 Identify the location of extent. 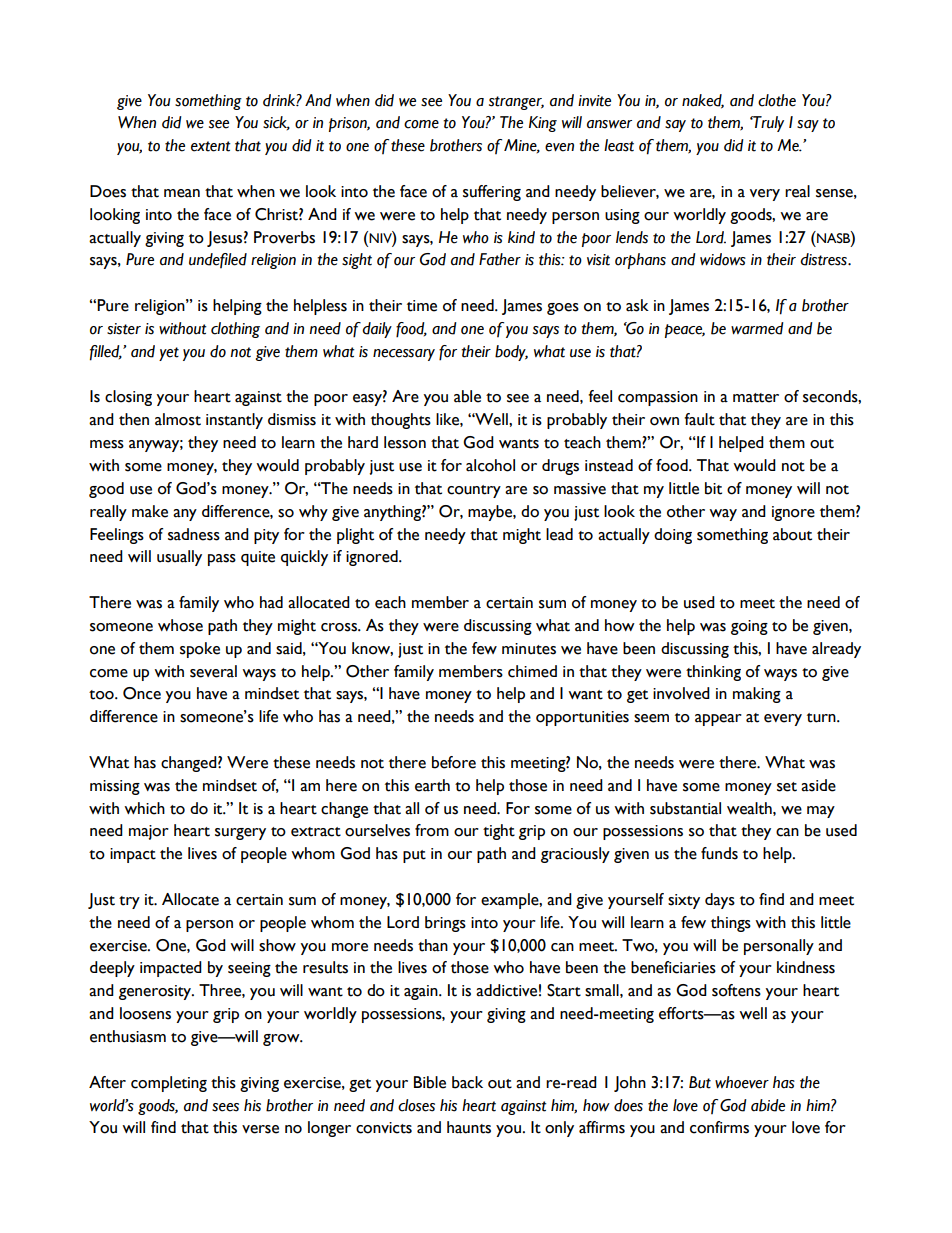
(211, 146).
